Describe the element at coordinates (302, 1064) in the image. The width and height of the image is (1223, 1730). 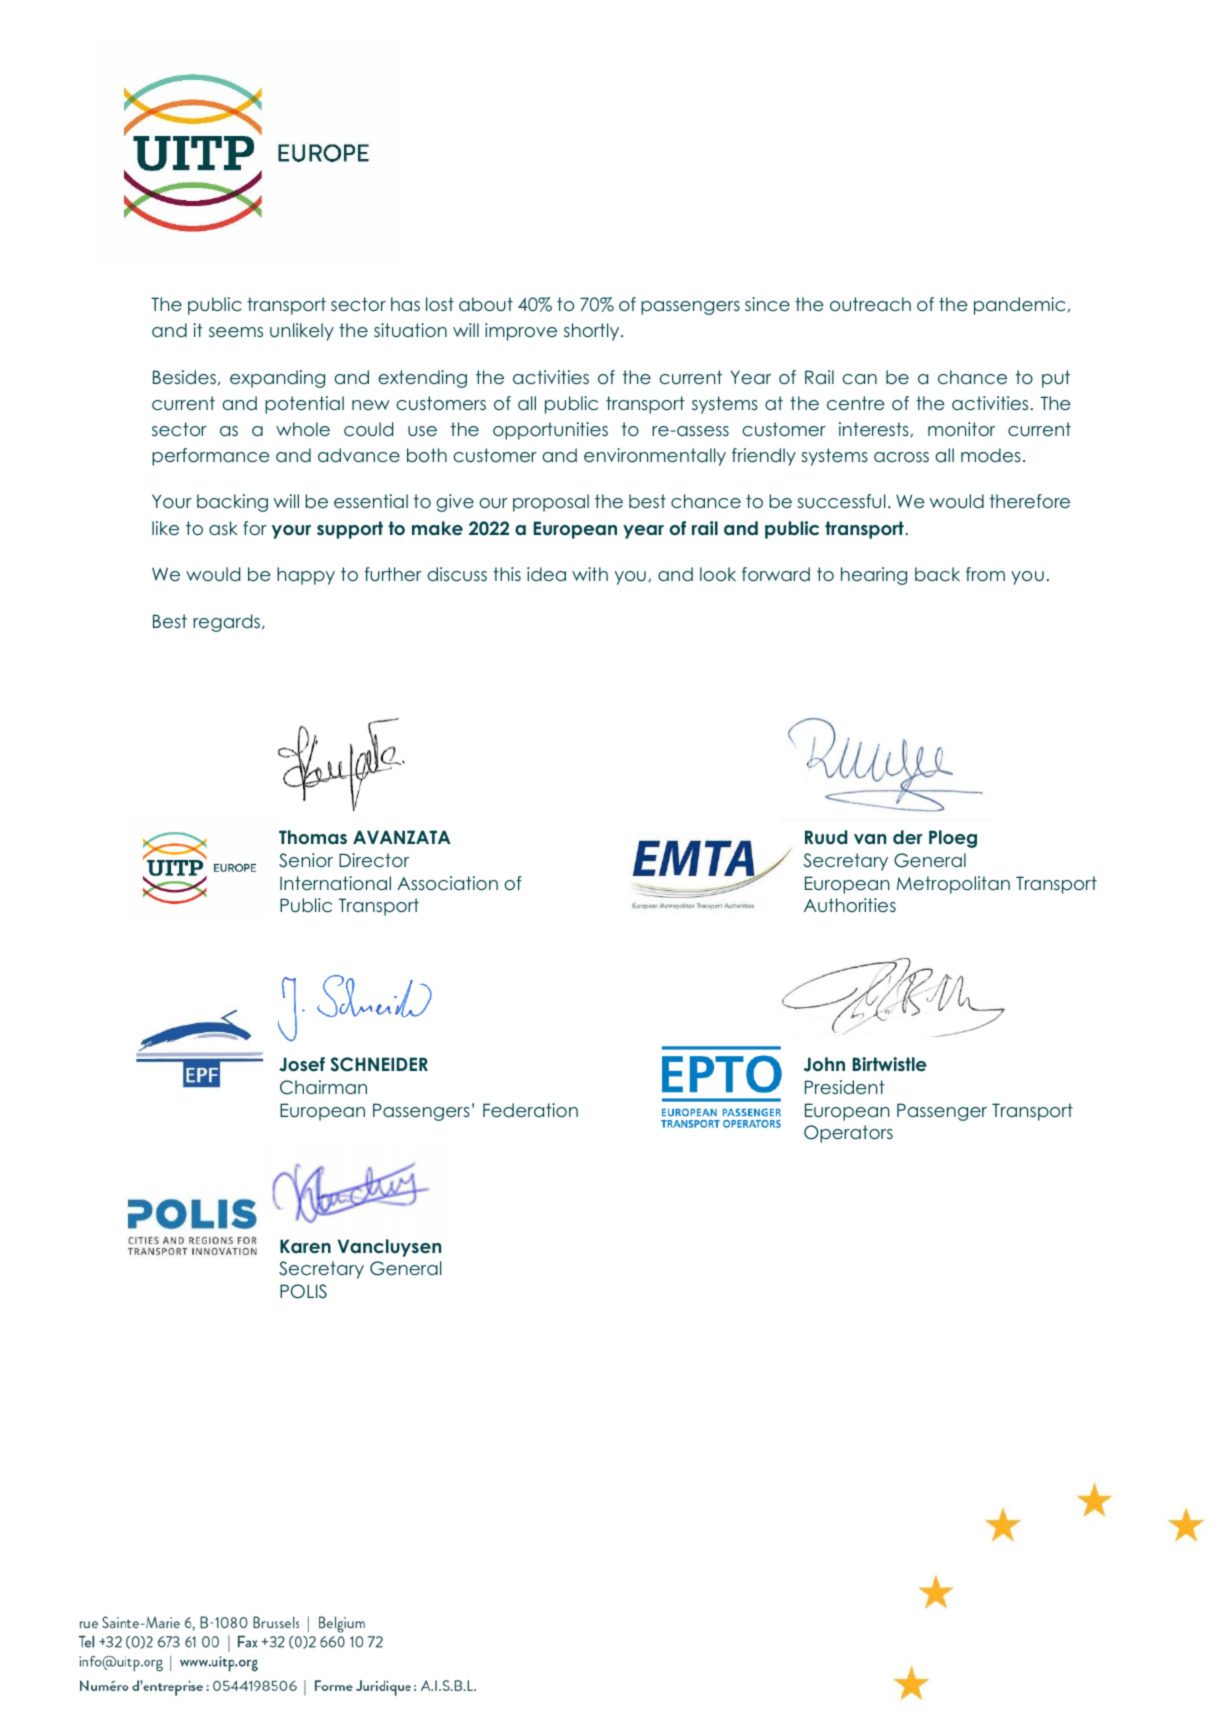
I see `Josef` at that location.
